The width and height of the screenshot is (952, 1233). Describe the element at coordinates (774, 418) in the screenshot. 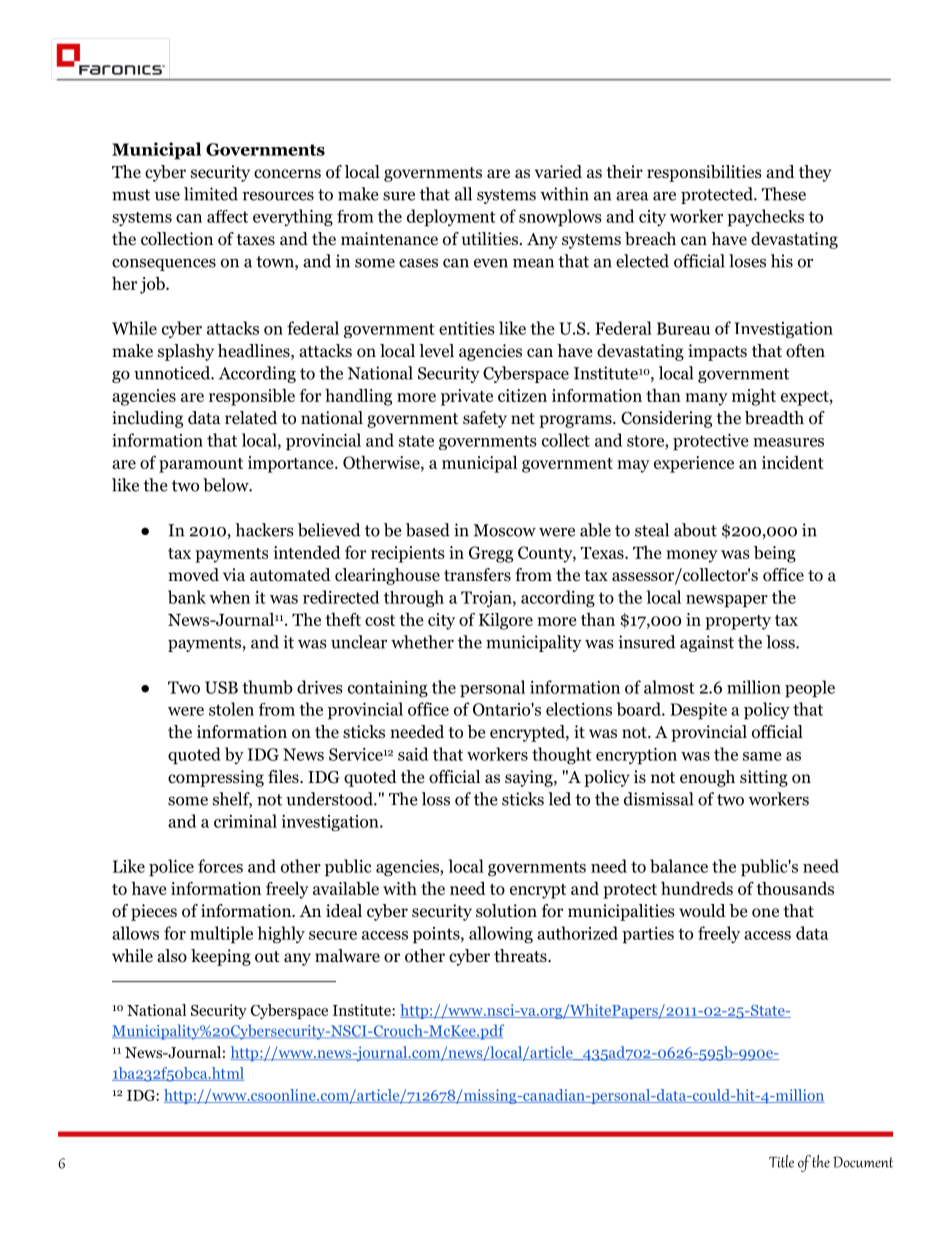

I see `breadth` at that location.
